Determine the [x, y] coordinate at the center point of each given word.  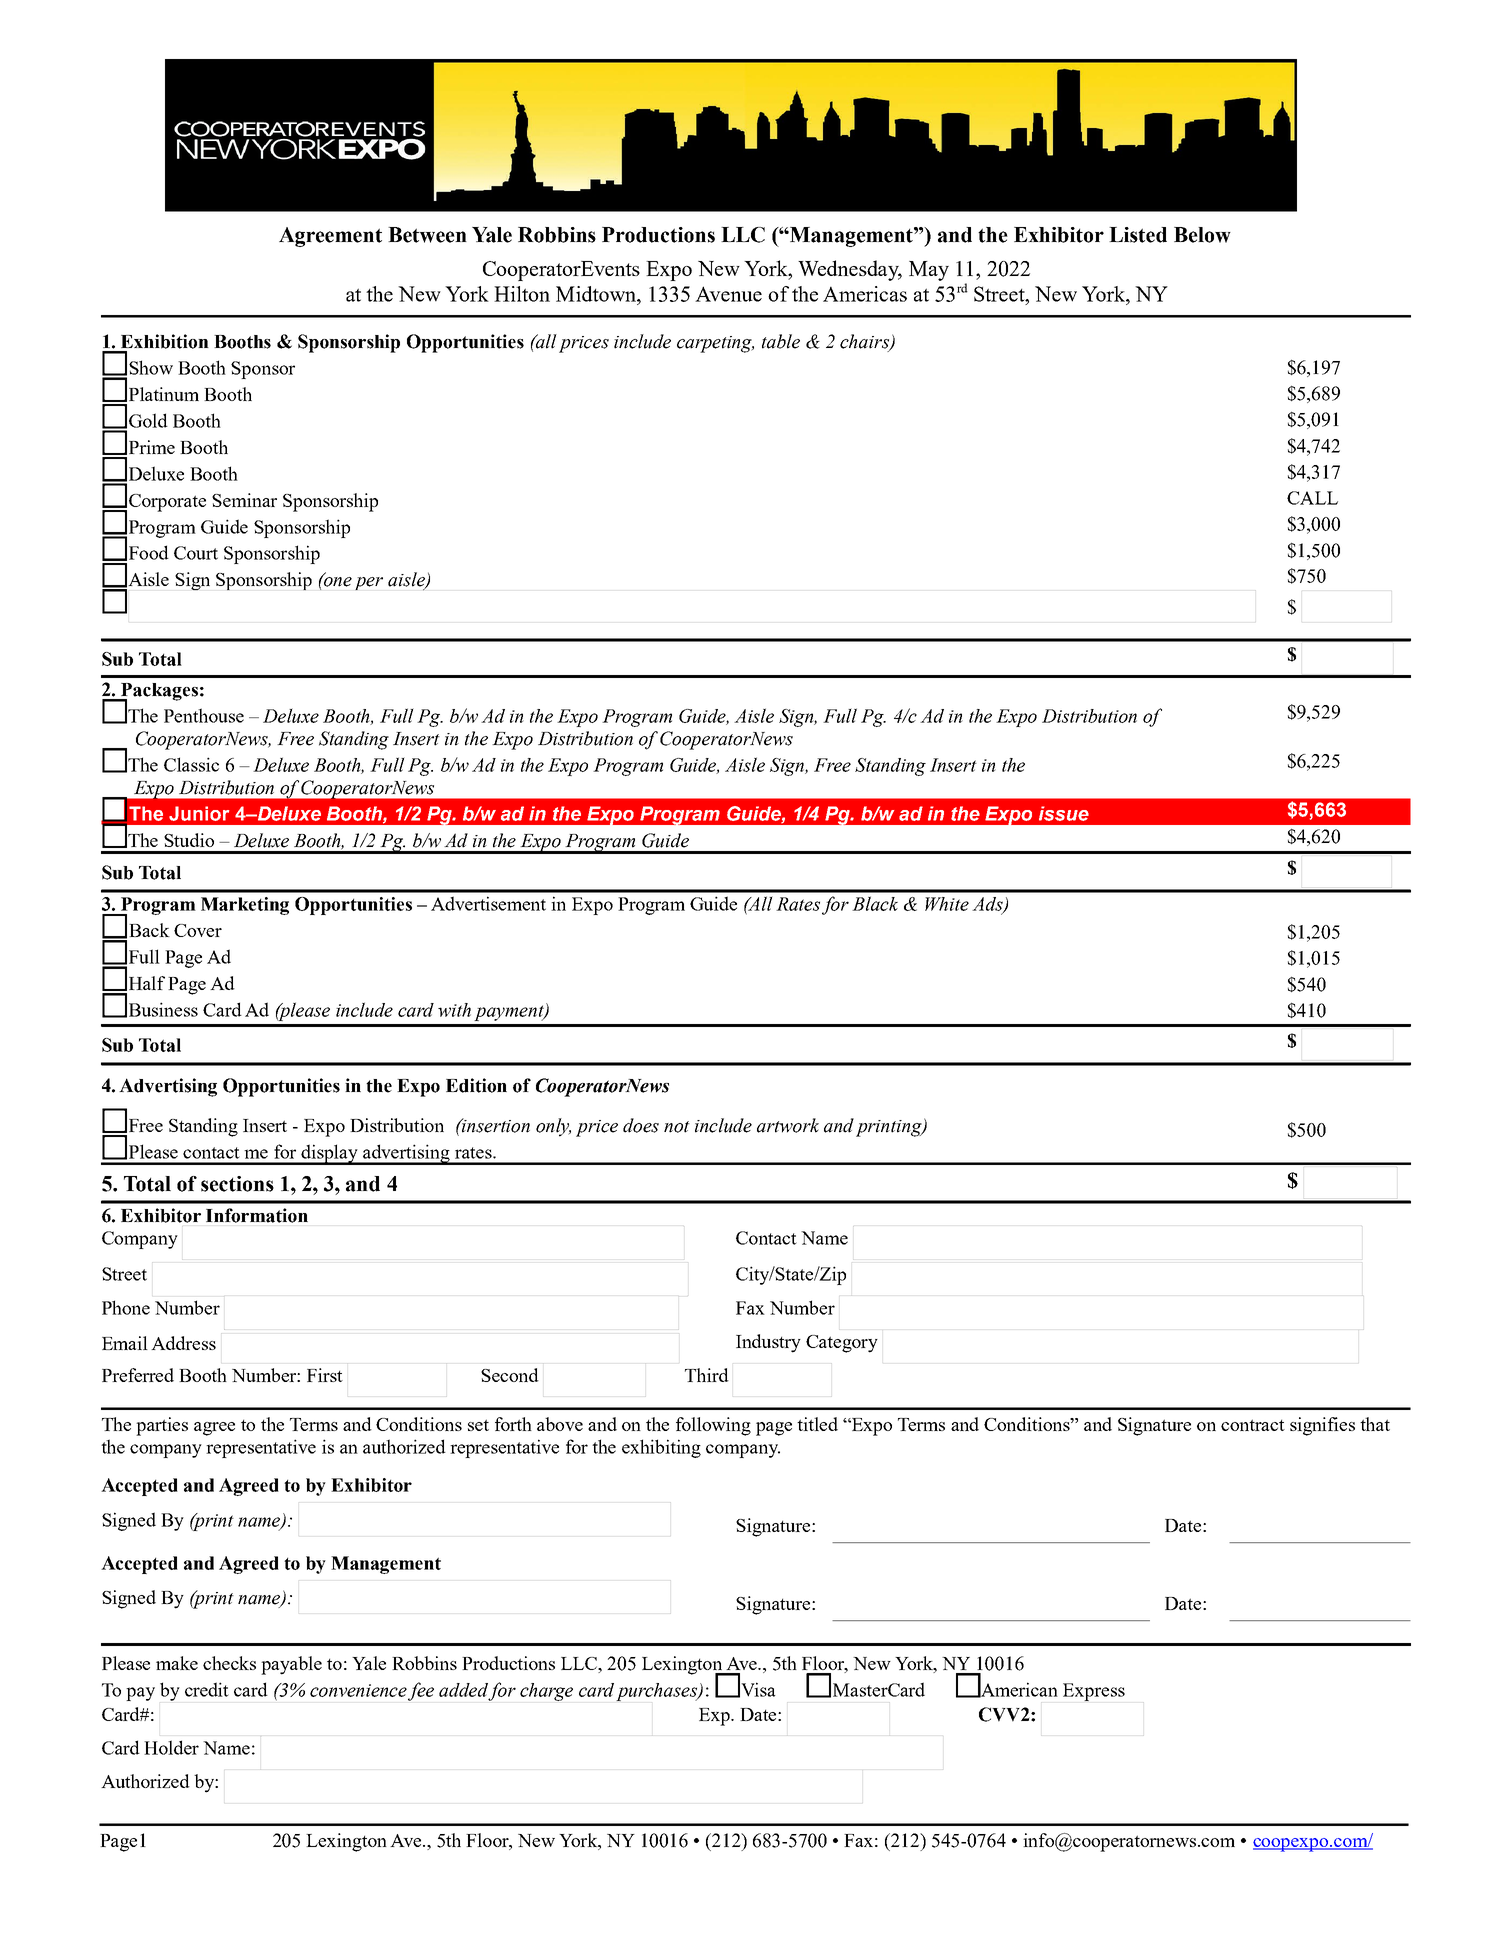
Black [875, 903]
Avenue [728, 294]
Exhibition [165, 341]
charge [546, 1692]
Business [163, 1009]
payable [291, 1665]
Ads [988, 905]
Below [1202, 235]
